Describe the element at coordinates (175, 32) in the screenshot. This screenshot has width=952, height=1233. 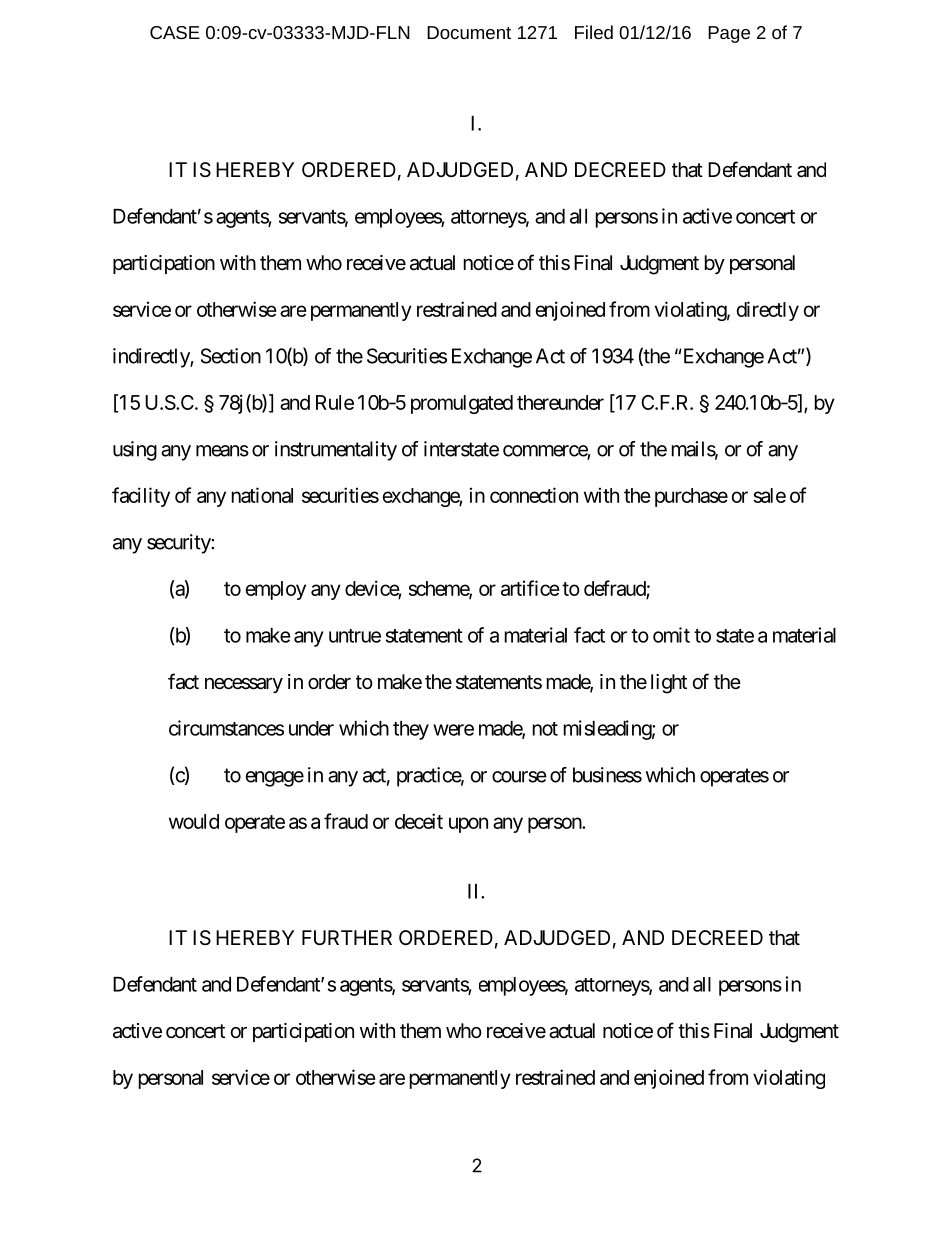
I see `CASE` at that location.
